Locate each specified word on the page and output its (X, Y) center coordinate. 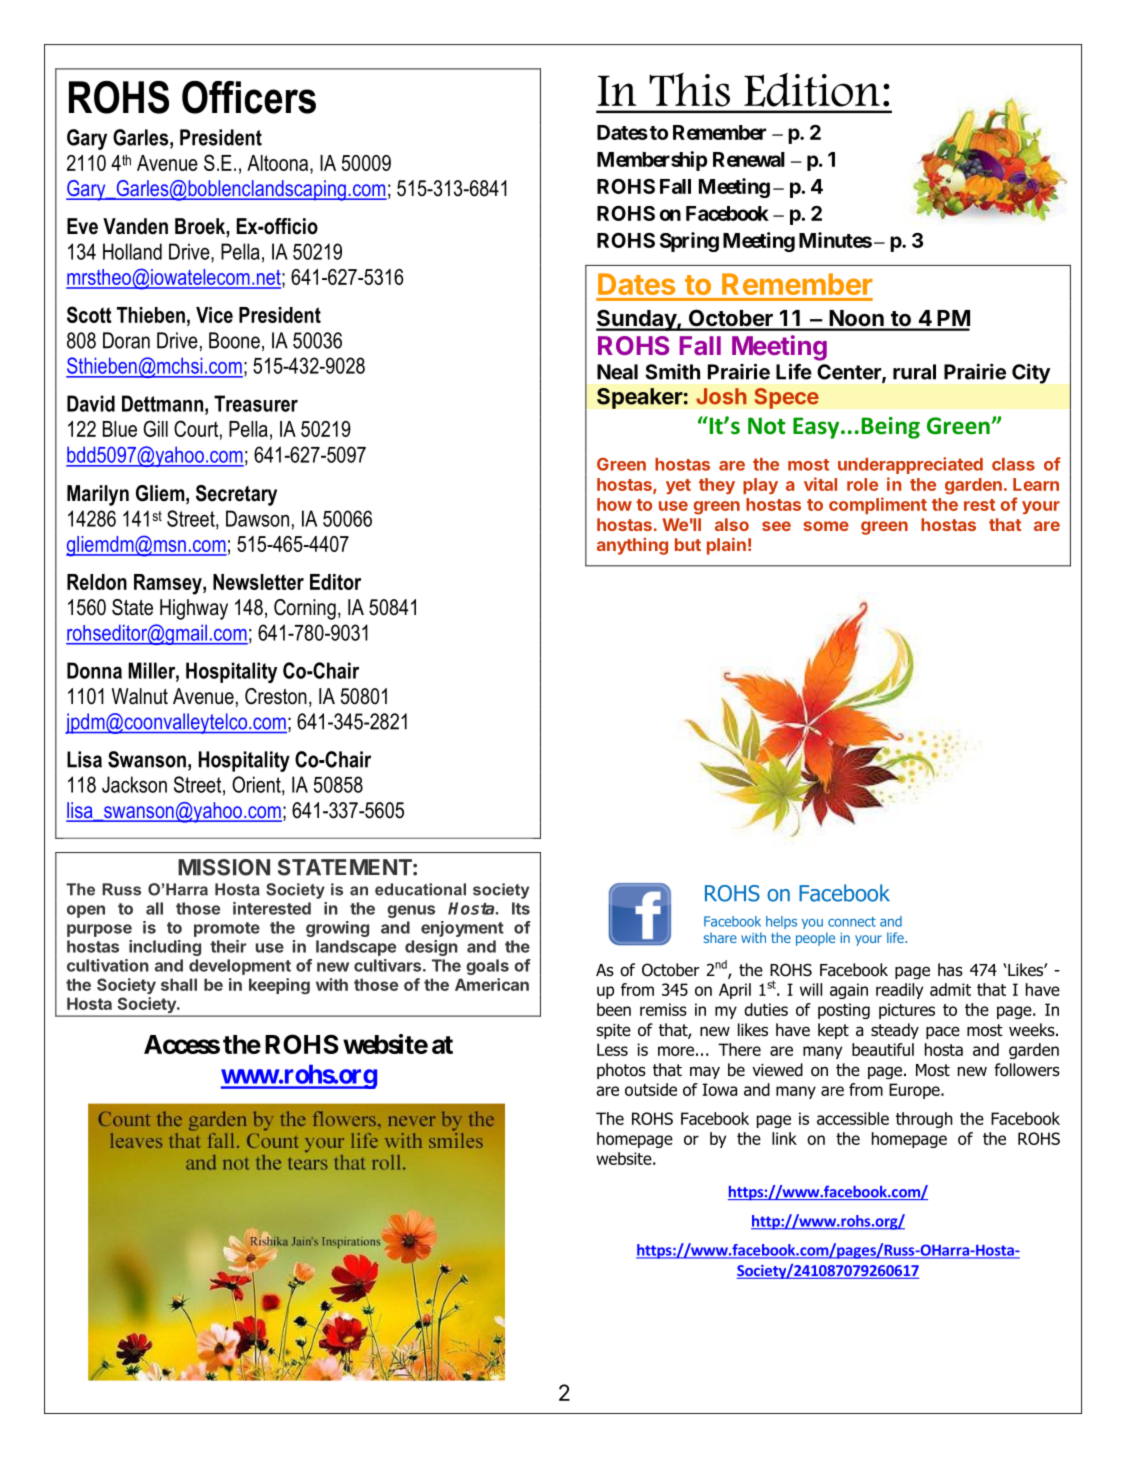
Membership (652, 161)
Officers (249, 97)
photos (621, 1071)
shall (179, 984)
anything (632, 546)
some (826, 526)
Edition (812, 90)
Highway (194, 609)
